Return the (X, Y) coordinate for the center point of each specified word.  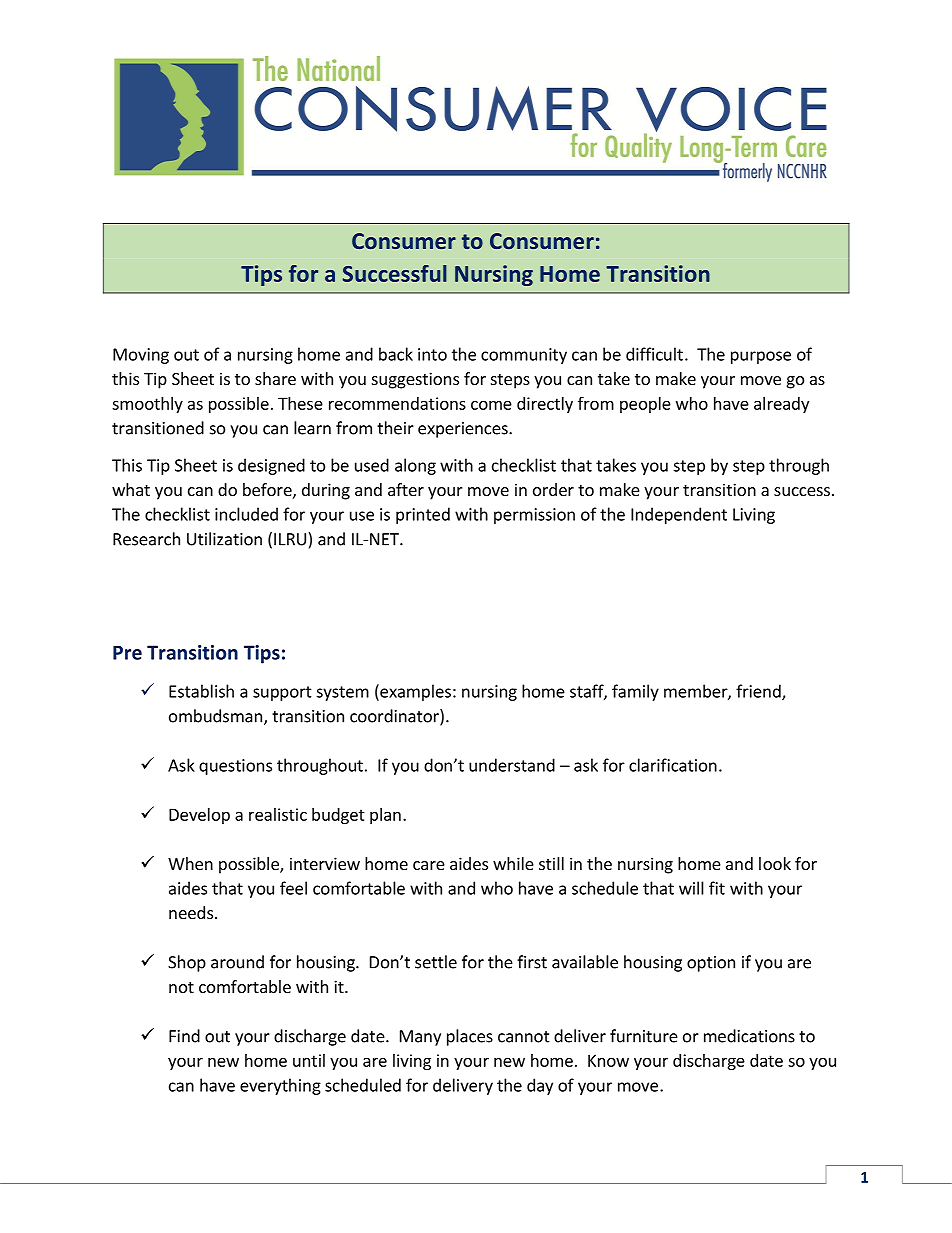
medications (749, 1036)
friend (759, 692)
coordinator (395, 717)
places (470, 1037)
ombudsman (215, 716)
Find (184, 1036)
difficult (654, 354)
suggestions (415, 380)
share (275, 378)
